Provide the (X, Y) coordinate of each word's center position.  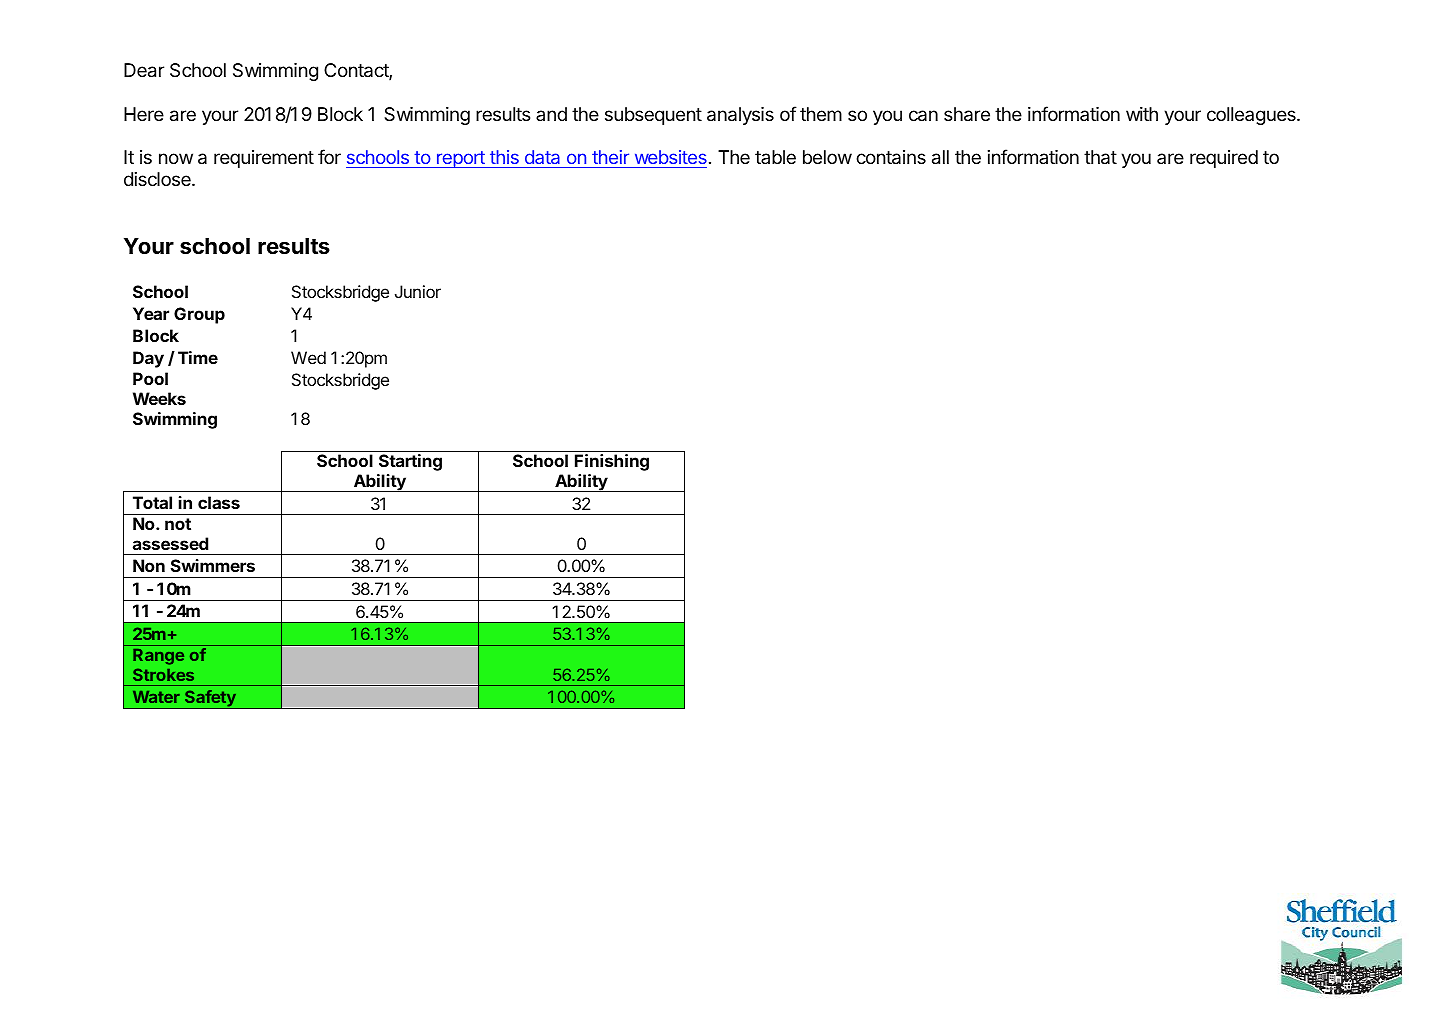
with (1142, 114)
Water (156, 697)
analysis (740, 116)
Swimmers (213, 565)
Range (158, 657)
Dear (144, 70)
